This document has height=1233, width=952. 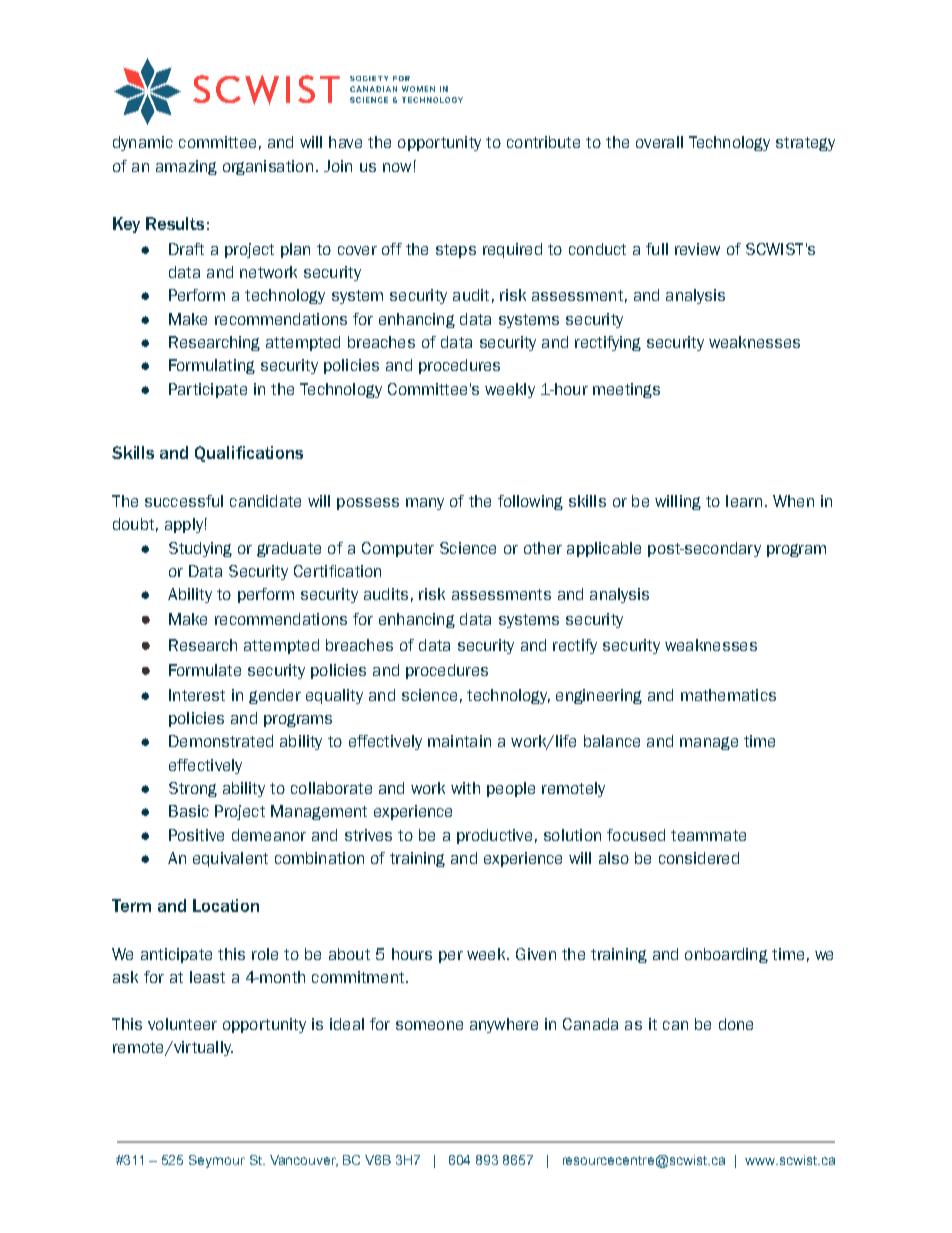 What do you see at coordinates (459, 741) in the document?
I see `maintain` at bounding box center [459, 741].
